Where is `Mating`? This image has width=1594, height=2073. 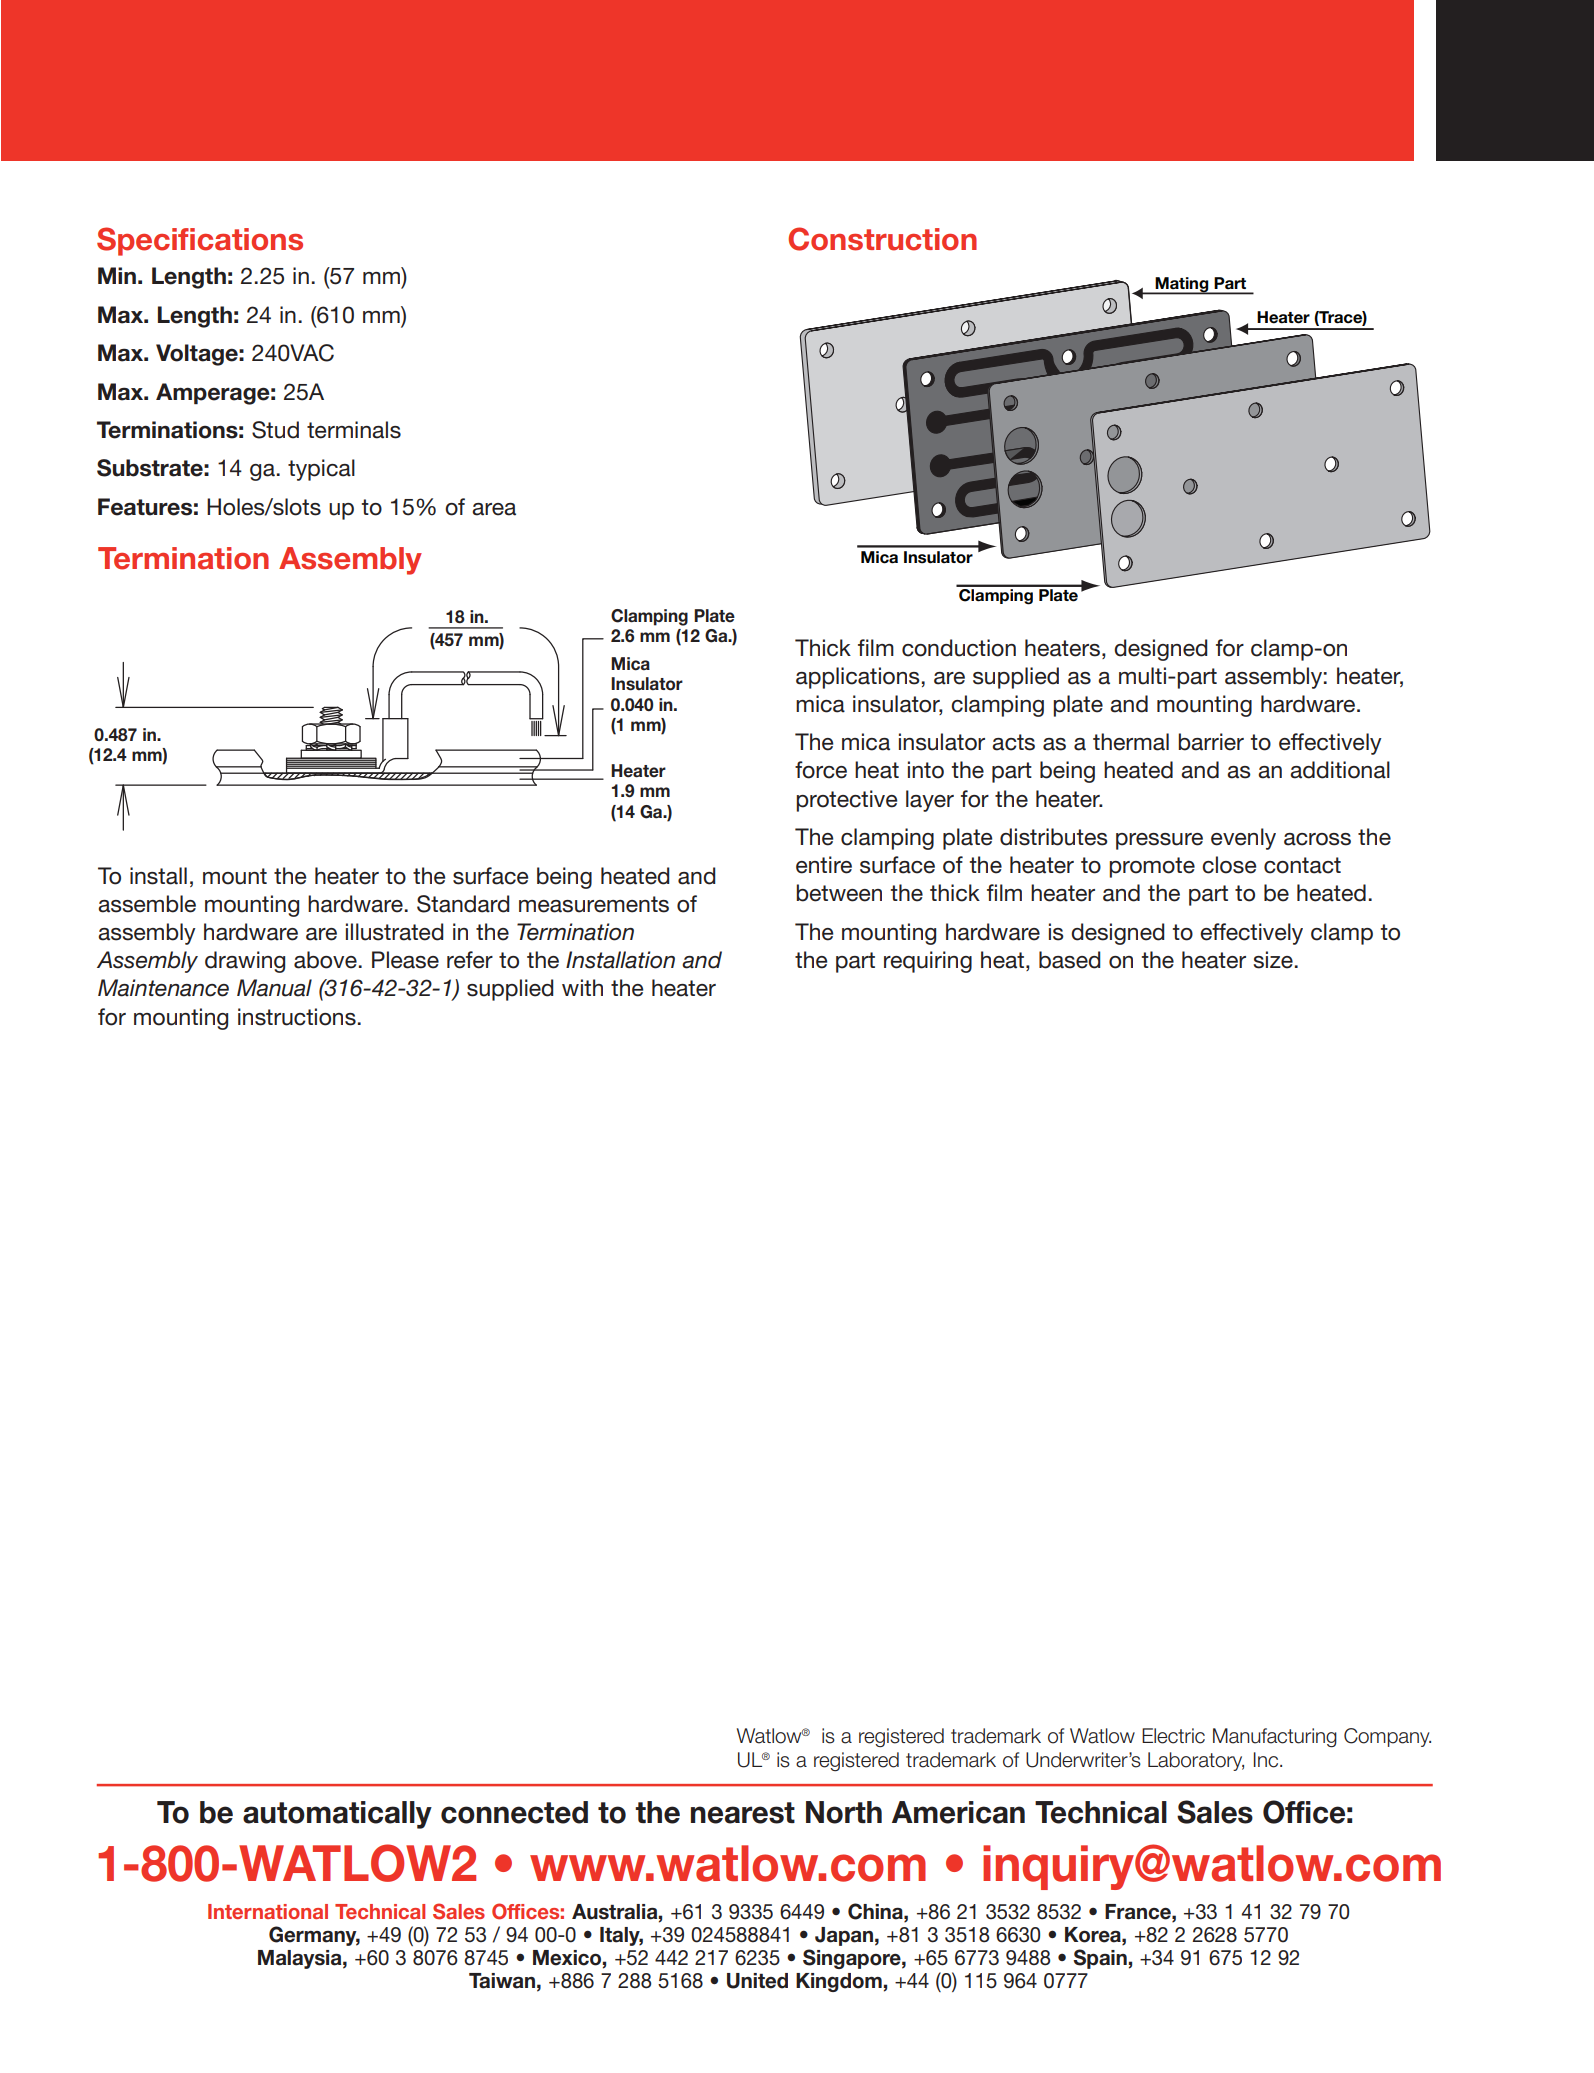
Mating is located at coordinates (1182, 286).
